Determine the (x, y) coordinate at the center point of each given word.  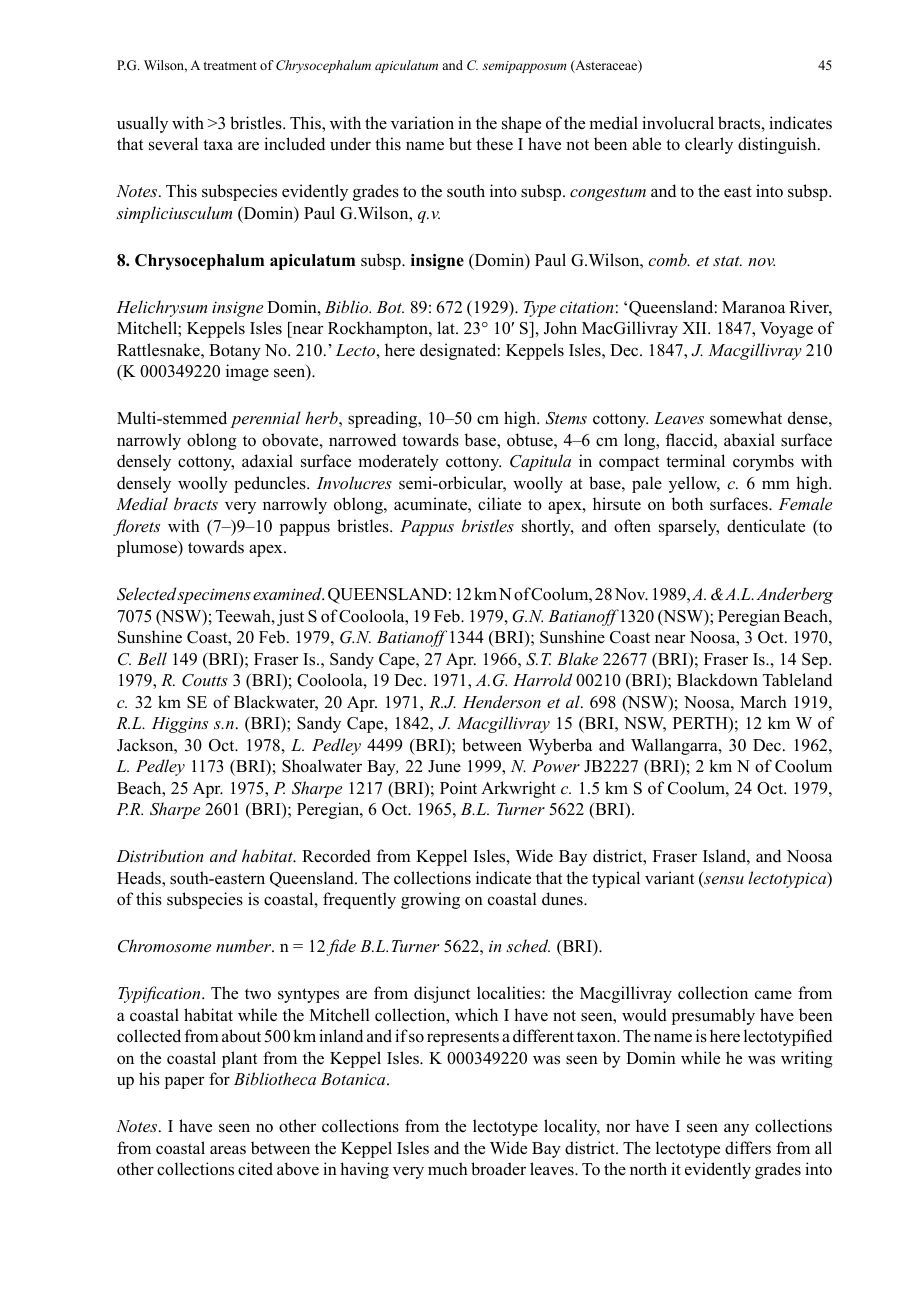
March (763, 702)
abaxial (749, 440)
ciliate (499, 504)
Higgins (180, 725)
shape (521, 124)
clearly (709, 145)
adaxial (267, 461)
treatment (230, 66)
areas (228, 1150)
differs (748, 1148)
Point (458, 788)
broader (498, 1169)
